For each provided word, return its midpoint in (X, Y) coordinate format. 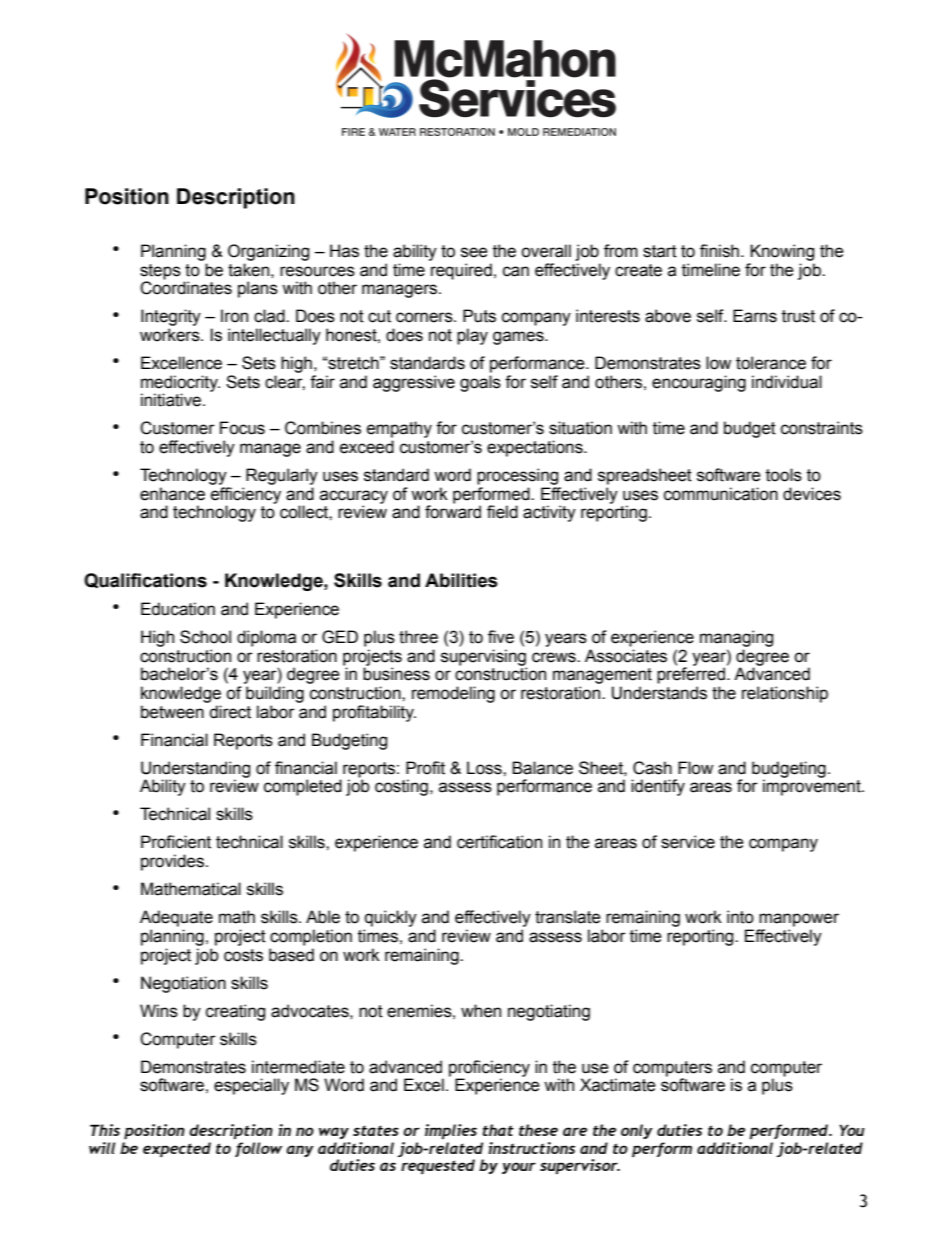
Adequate (176, 918)
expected (177, 1149)
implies (451, 1131)
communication (721, 494)
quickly (391, 918)
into (740, 917)
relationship (785, 694)
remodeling (453, 694)
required (461, 271)
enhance (172, 494)
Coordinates (186, 287)
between (172, 712)
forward (453, 511)
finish (719, 251)
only (637, 1131)
